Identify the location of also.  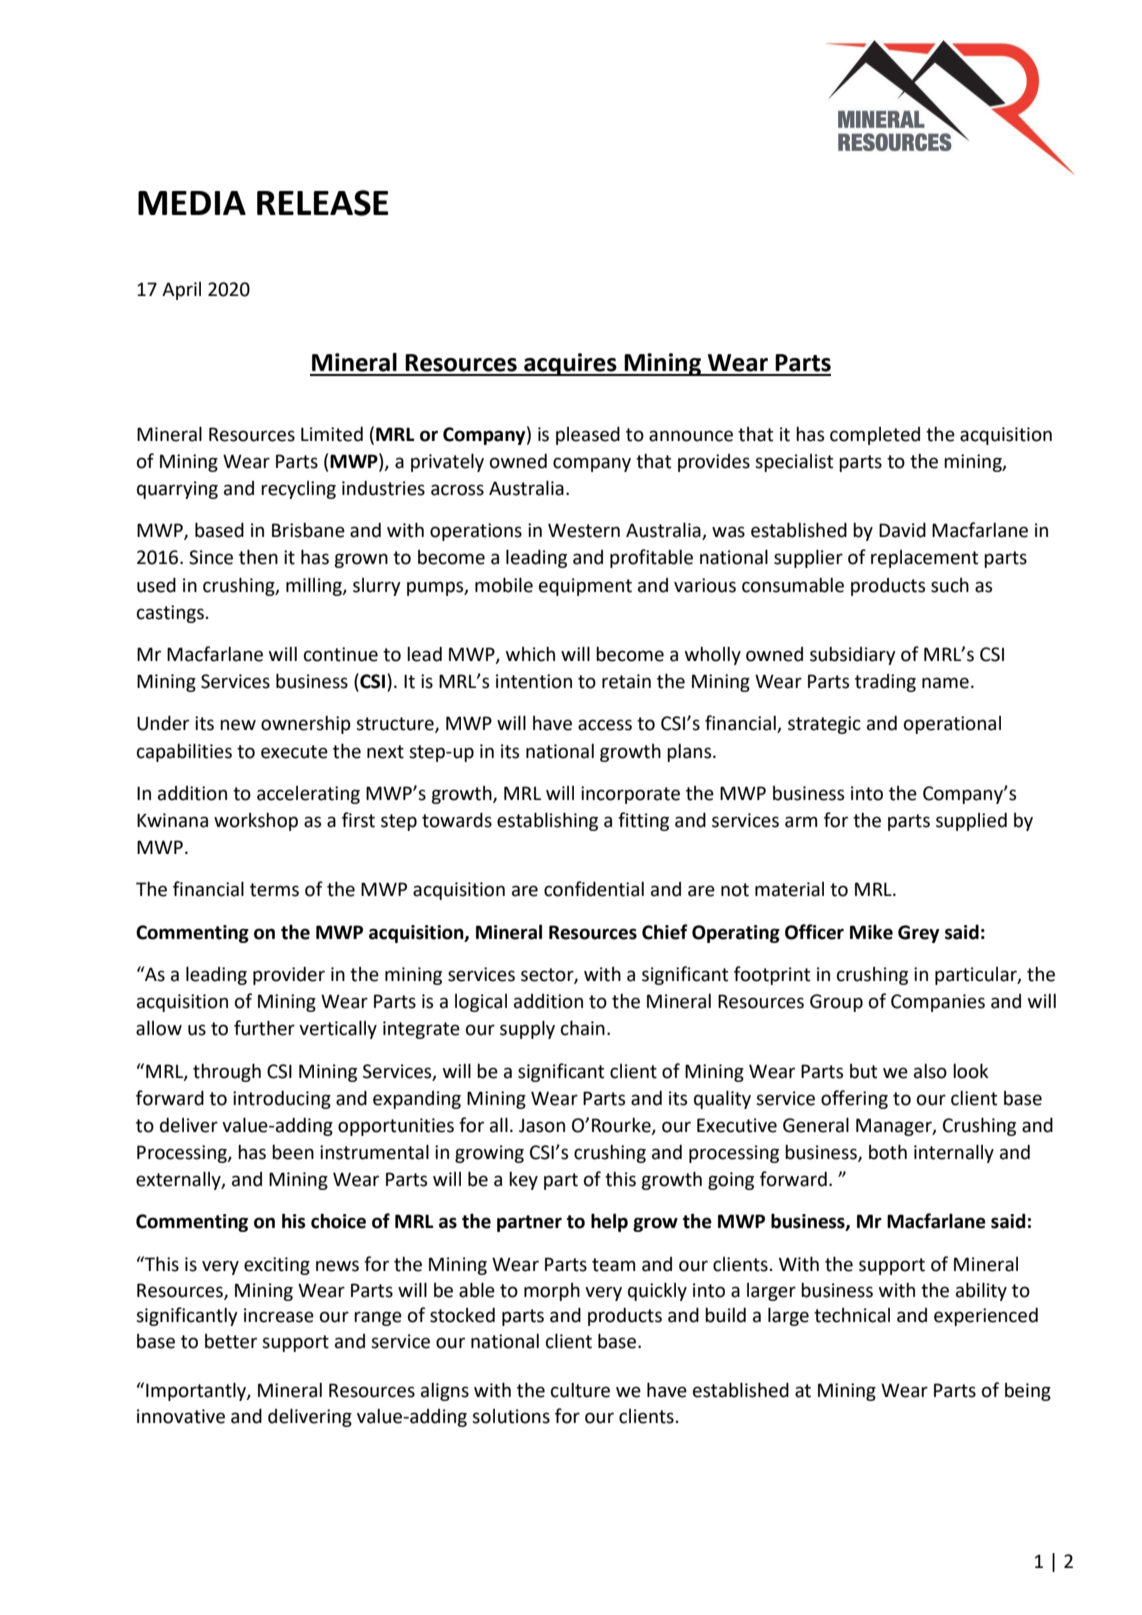
(930, 1071).
